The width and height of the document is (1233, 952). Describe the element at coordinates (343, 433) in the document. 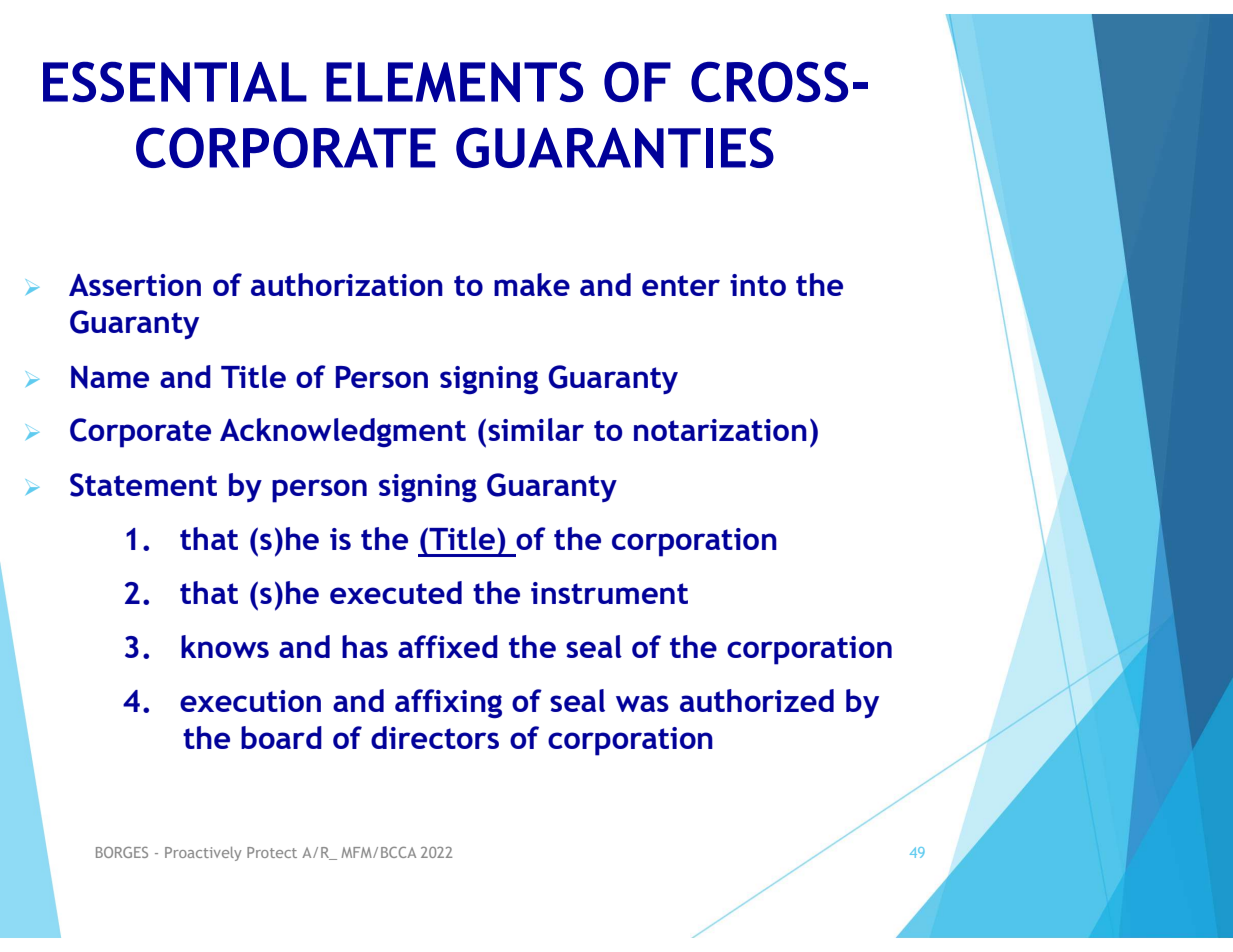

I see `Acknowledgment` at that location.
